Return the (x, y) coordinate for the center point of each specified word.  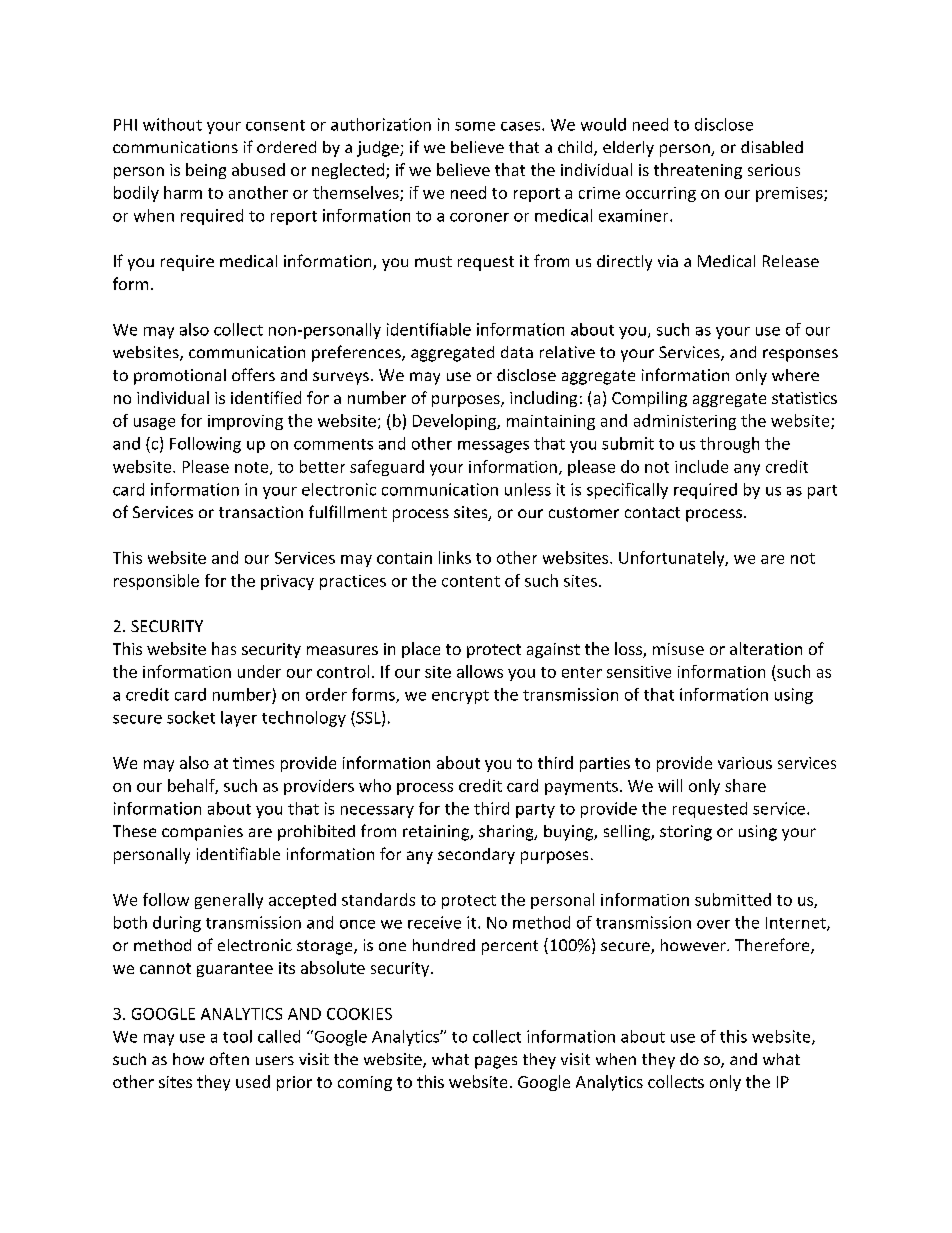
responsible (156, 582)
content (471, 581)
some (475, 126)
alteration (766, 648)
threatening (698, 171)
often (229, 1058)
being (206, 171)
